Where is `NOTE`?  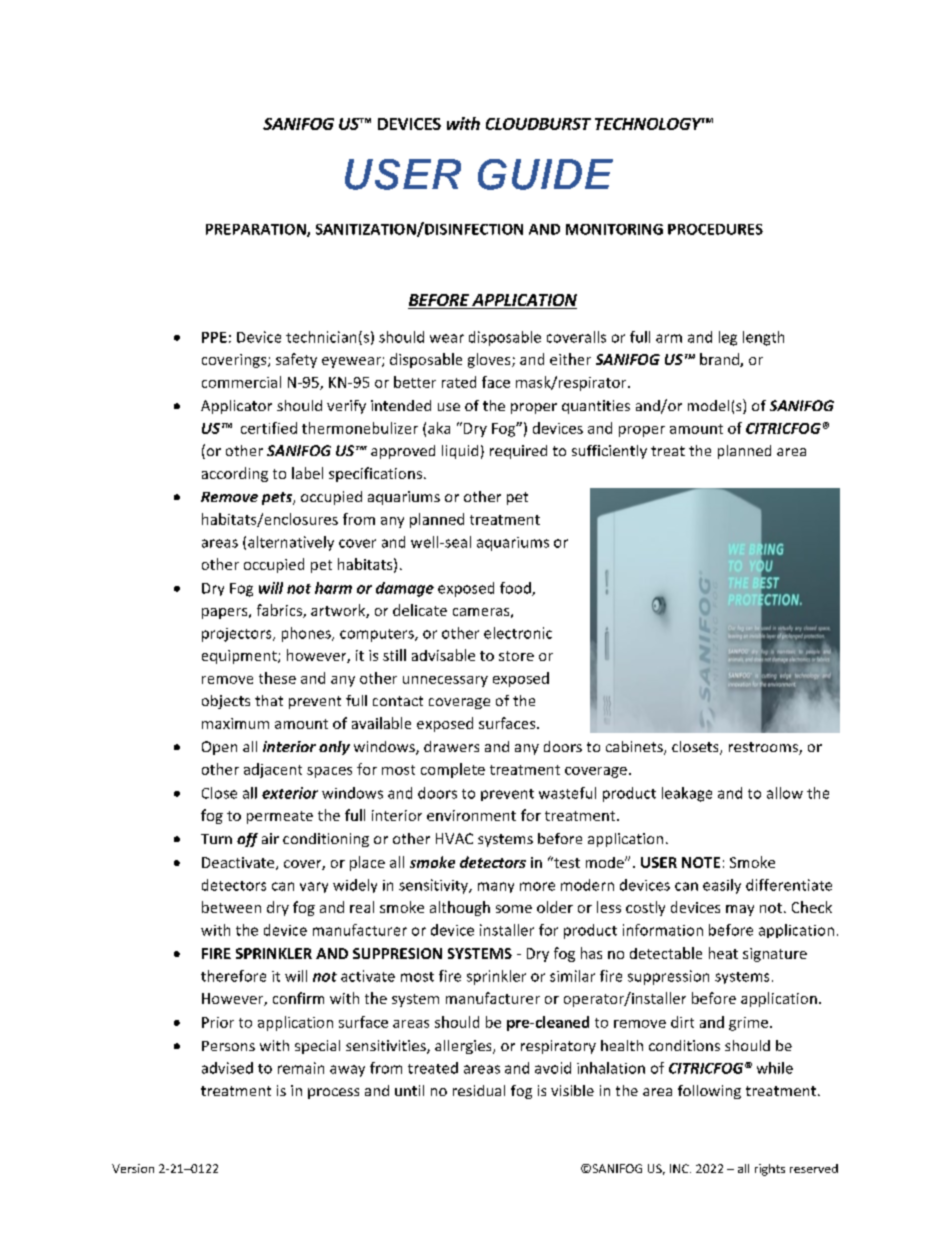 NOTE is located at coordinates (701, 862).
